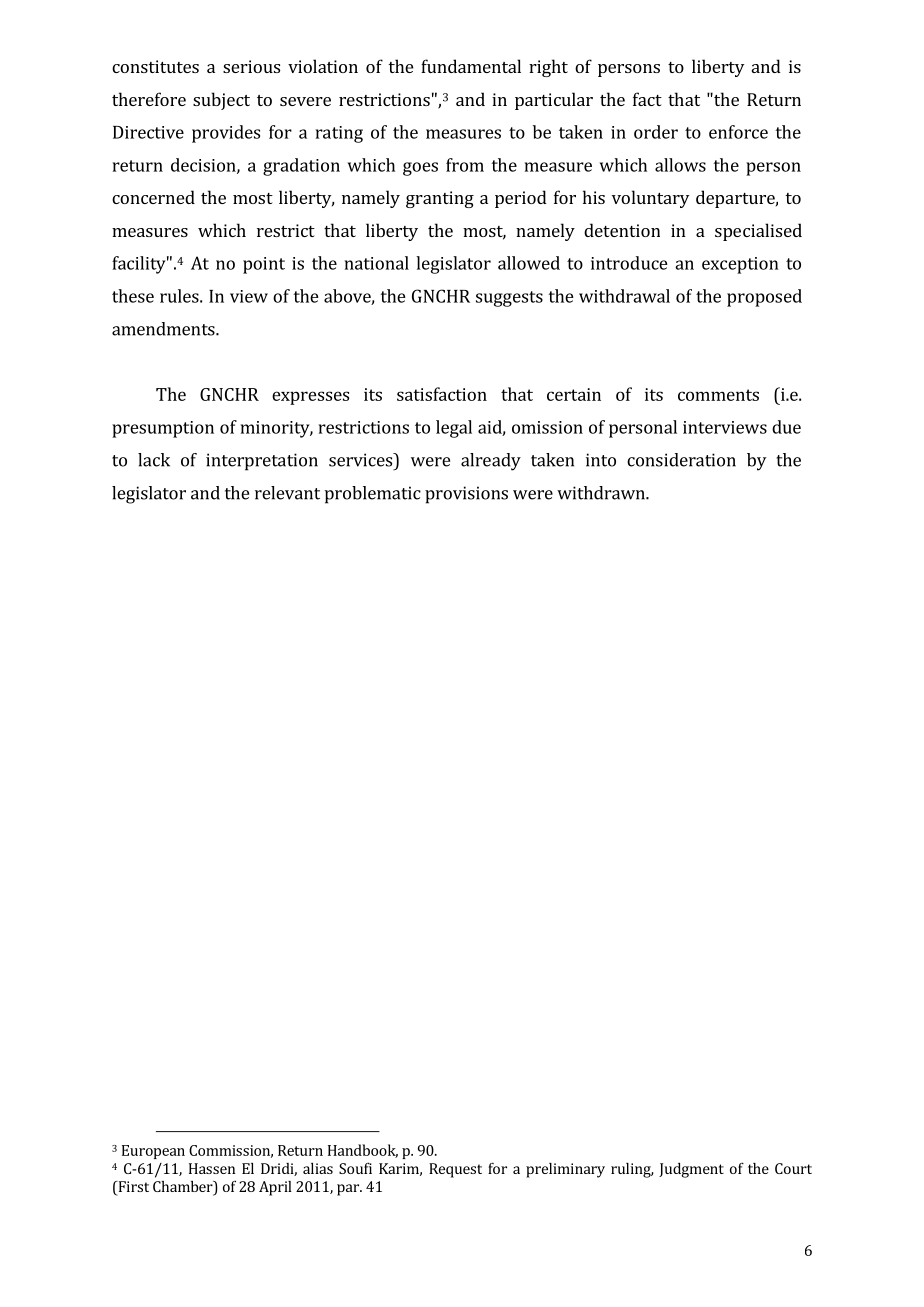  What do you see at coordinates (184, 1188) in the page?
I see `Chamber` at bounding box center [184, 1188].
